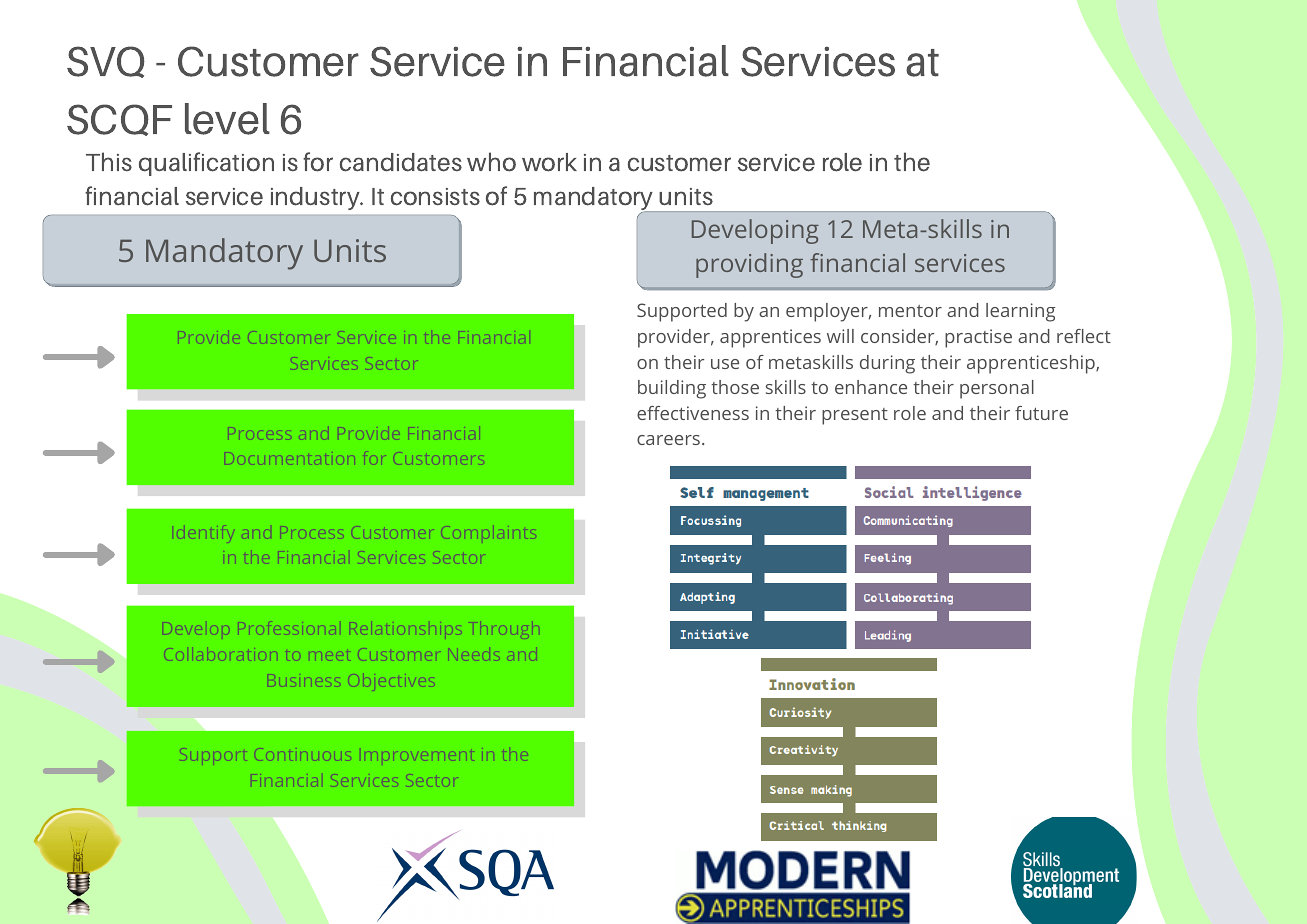  Describe the element at coordinates (887, 364) in the image. I see `during` at that location.
